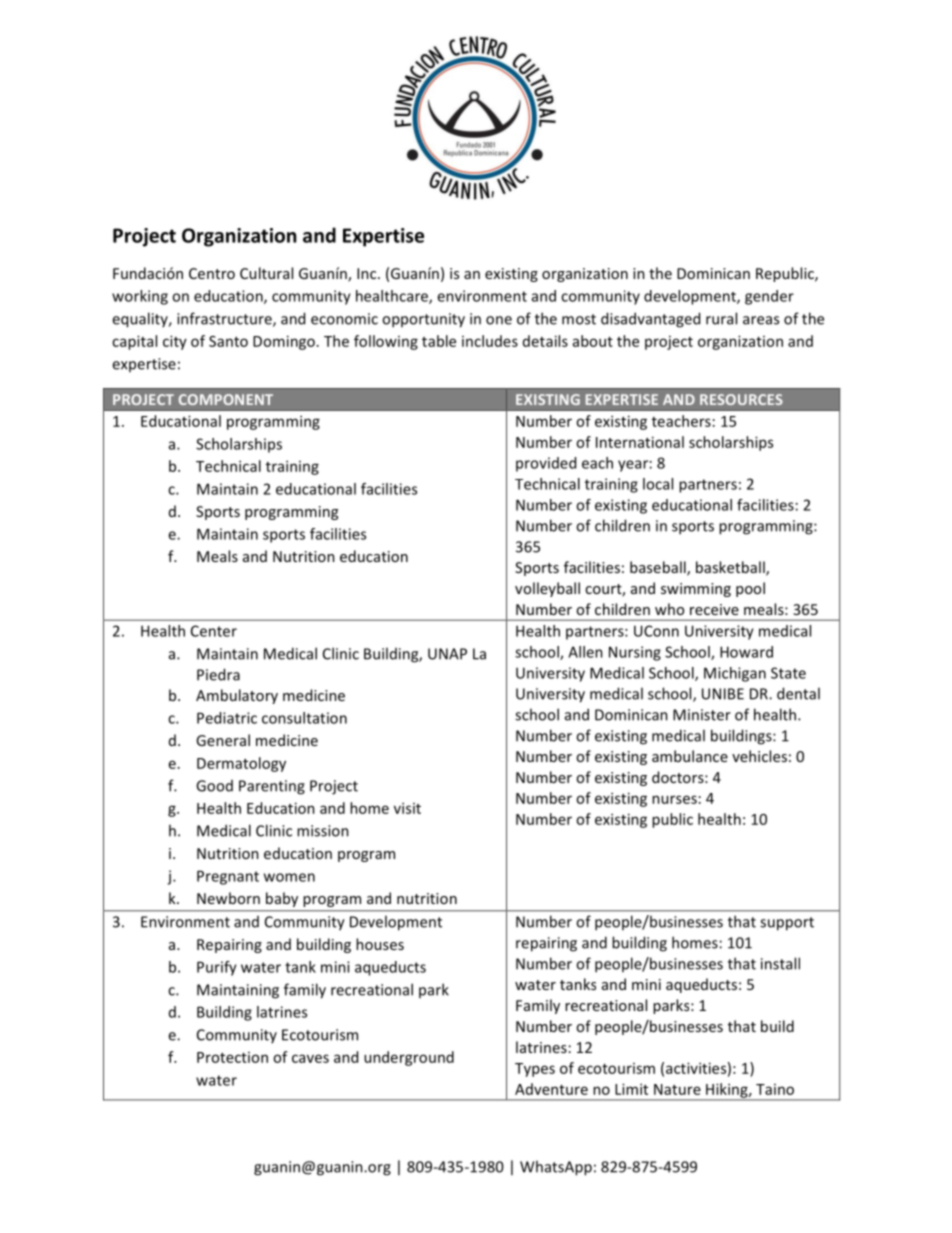 This screenshot has height=1233, width=952. I want to click on opportunity, so click(423, 320).
